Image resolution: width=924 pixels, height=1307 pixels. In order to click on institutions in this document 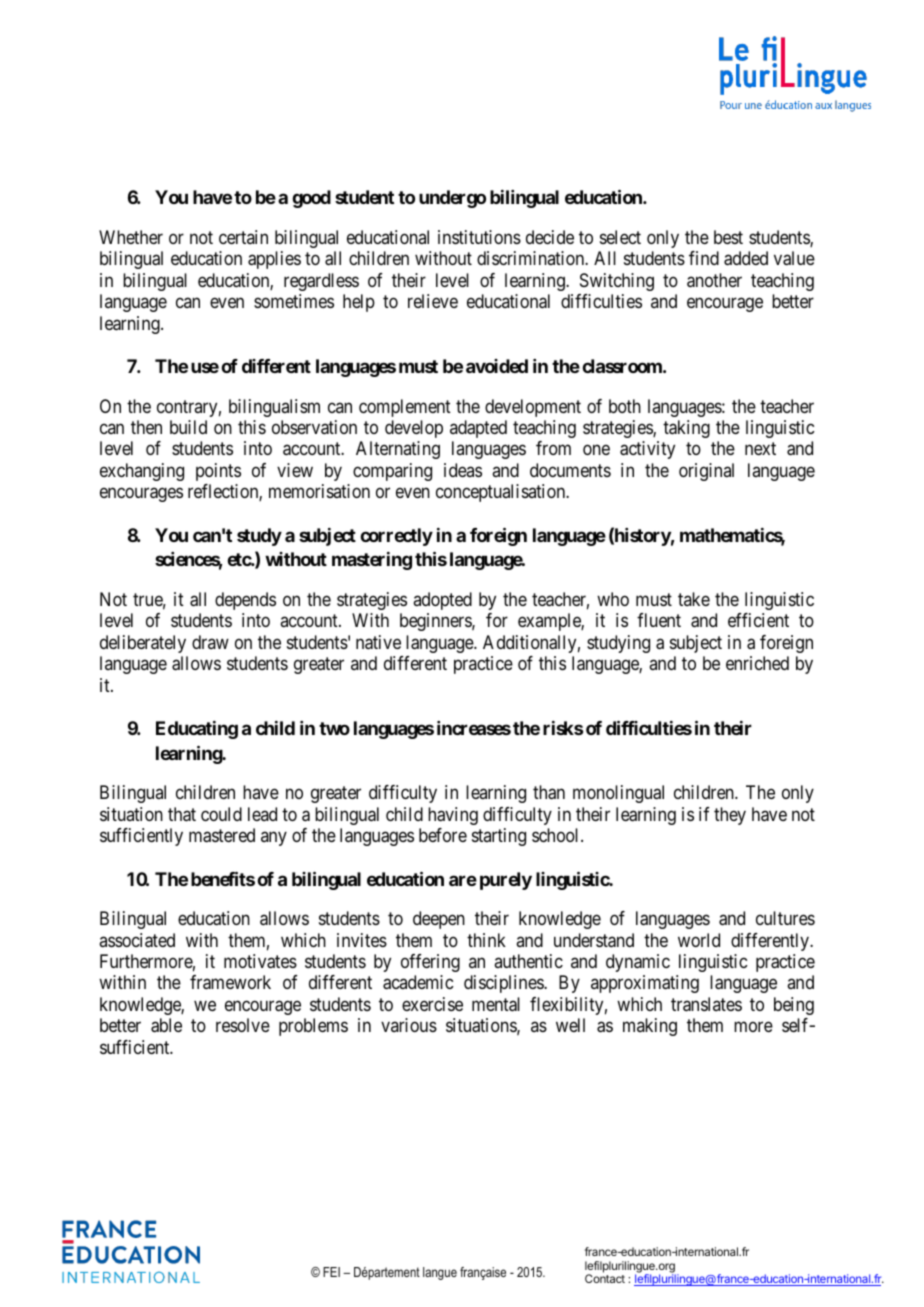, I will do `click(479, 237)`.
